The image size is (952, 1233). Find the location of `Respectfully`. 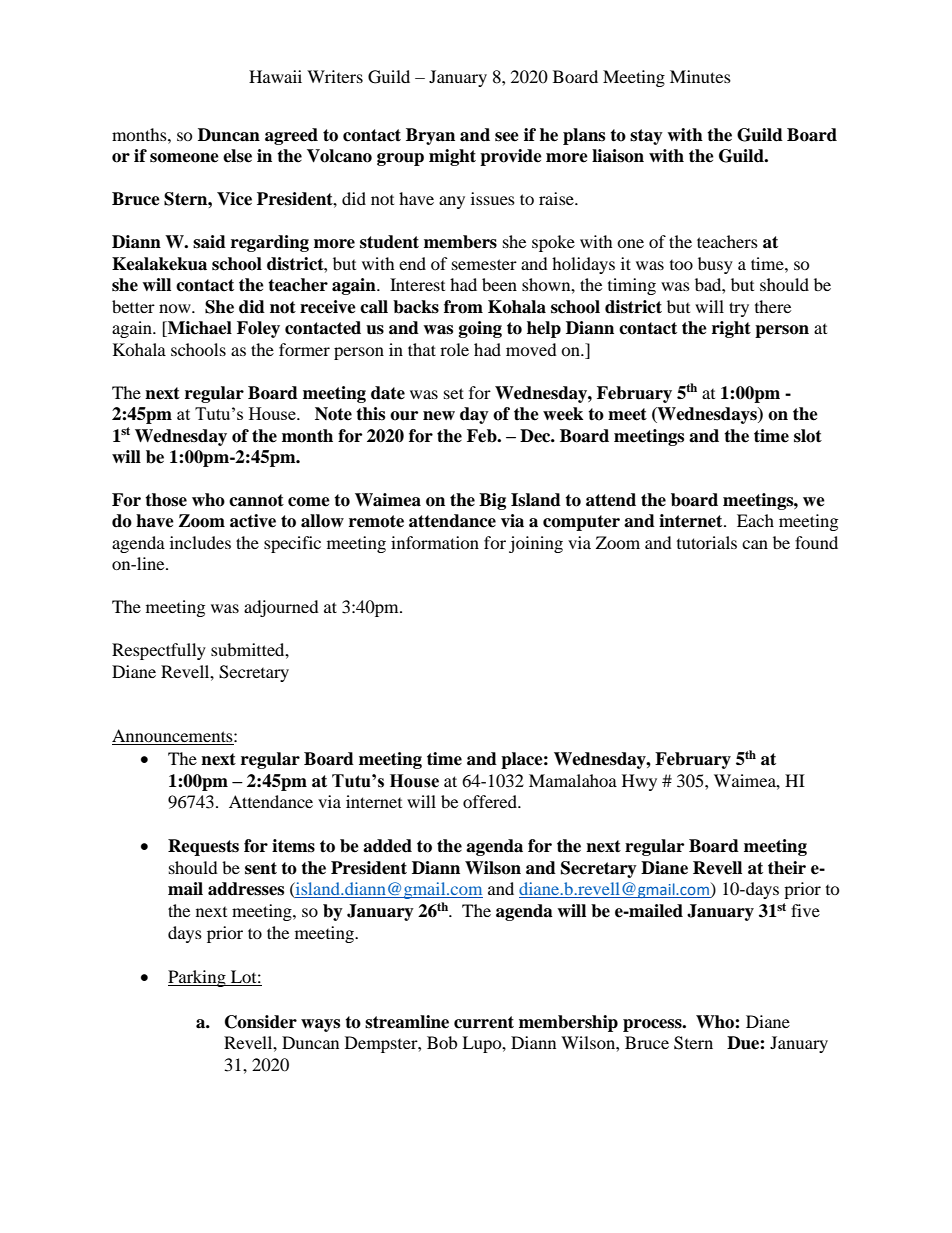

Respectfully is located at coordinates (159, 651).
